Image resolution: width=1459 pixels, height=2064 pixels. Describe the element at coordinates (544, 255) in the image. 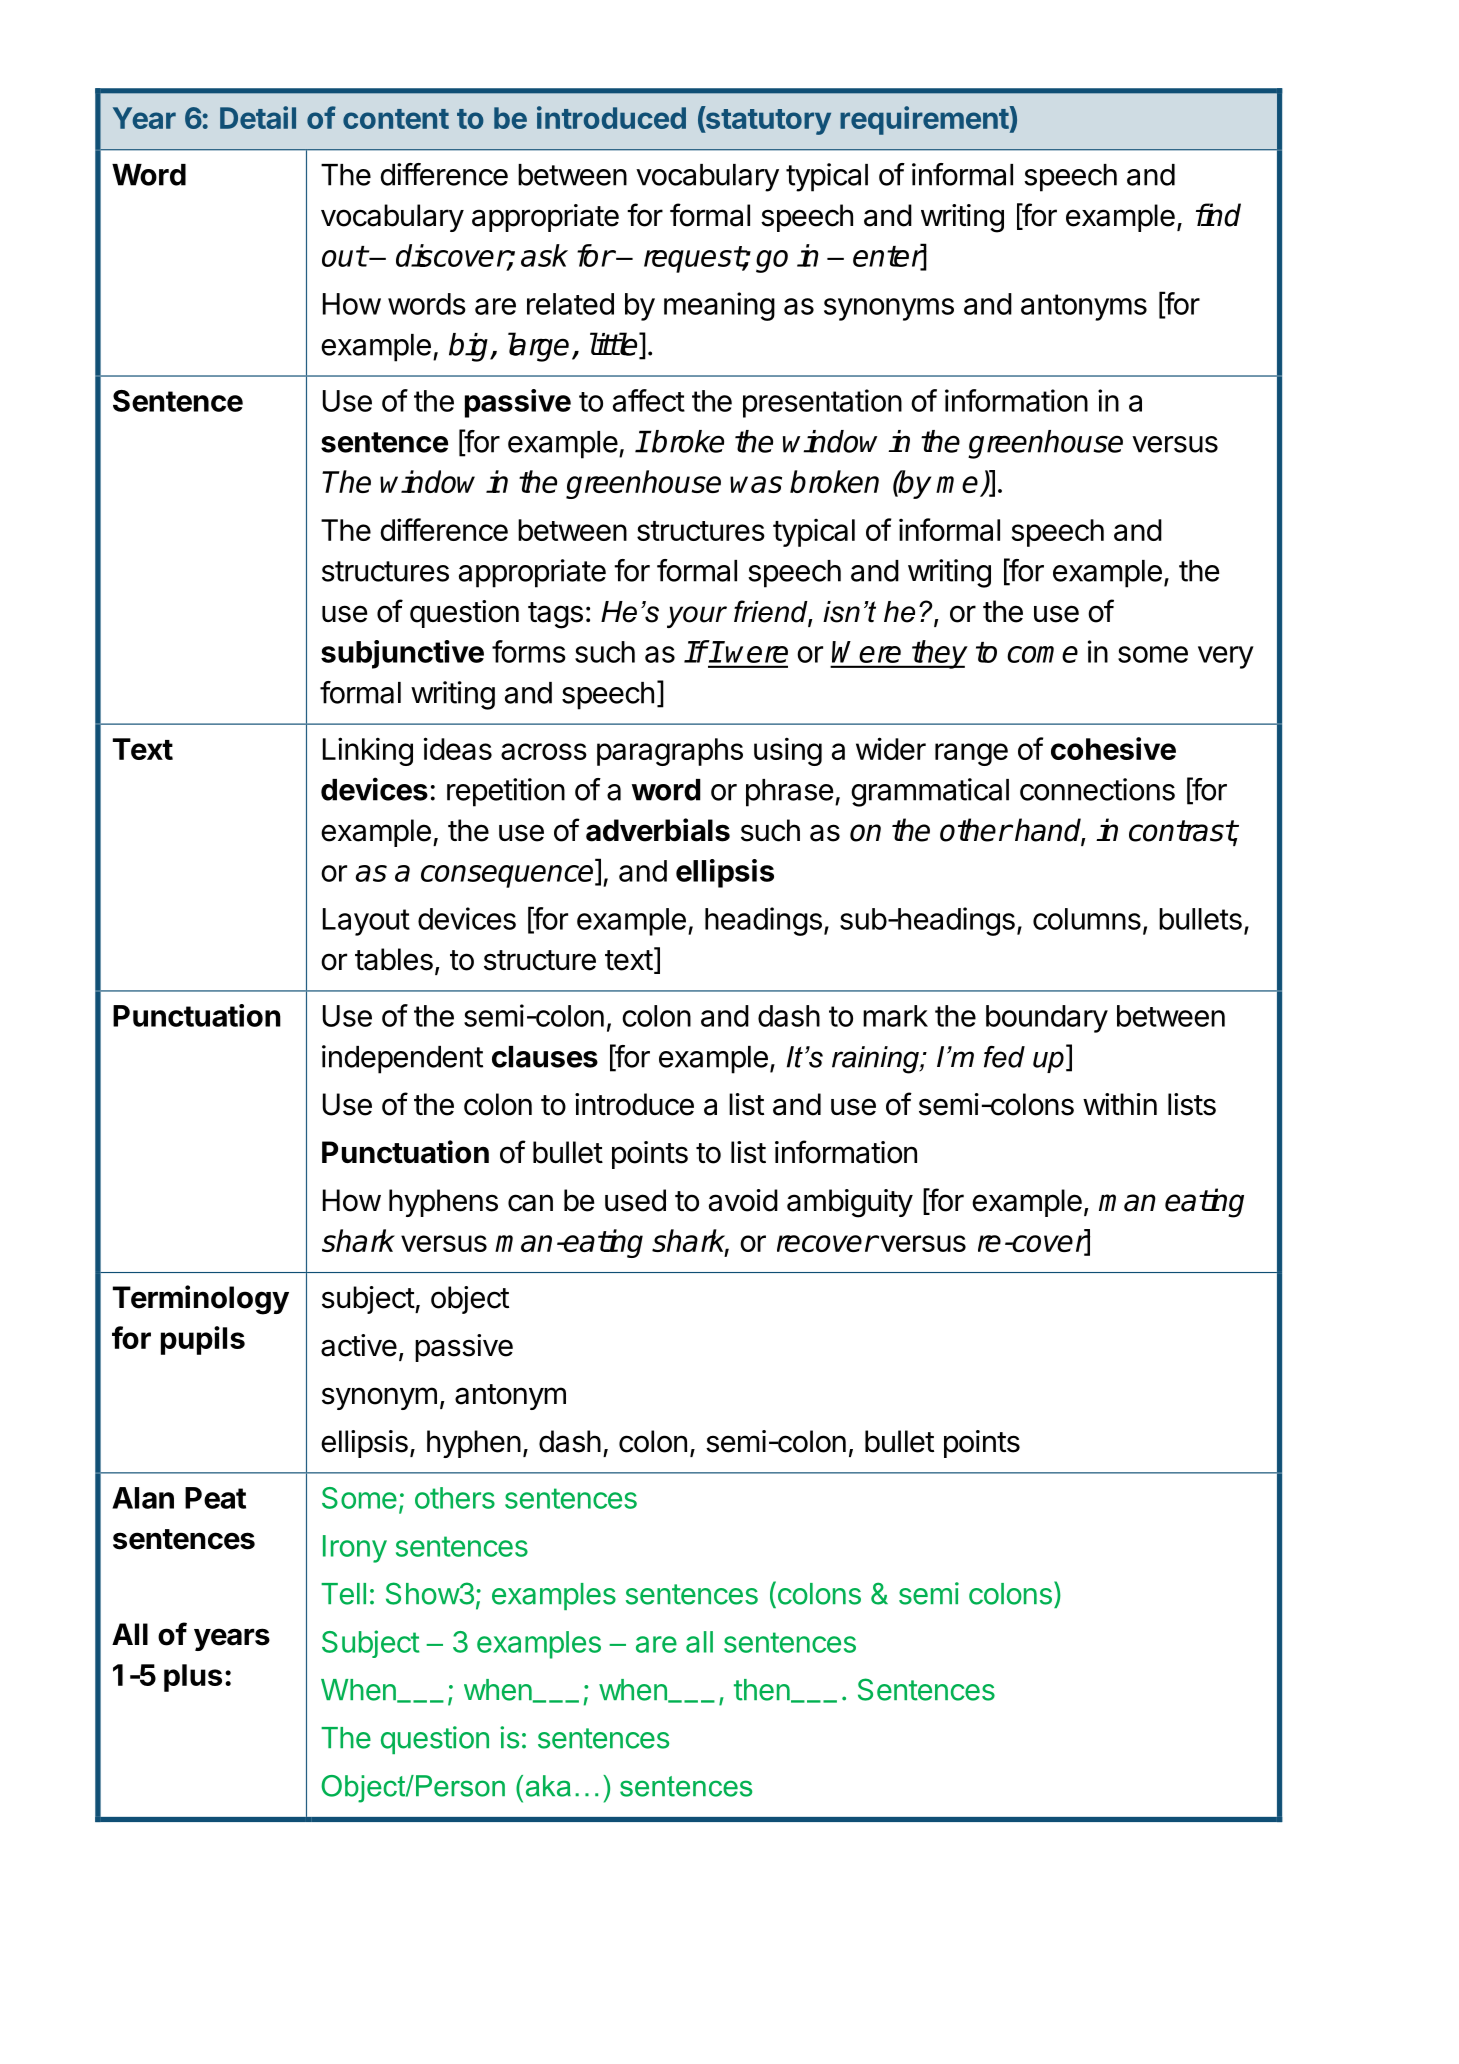

I see `ask` at that location.
